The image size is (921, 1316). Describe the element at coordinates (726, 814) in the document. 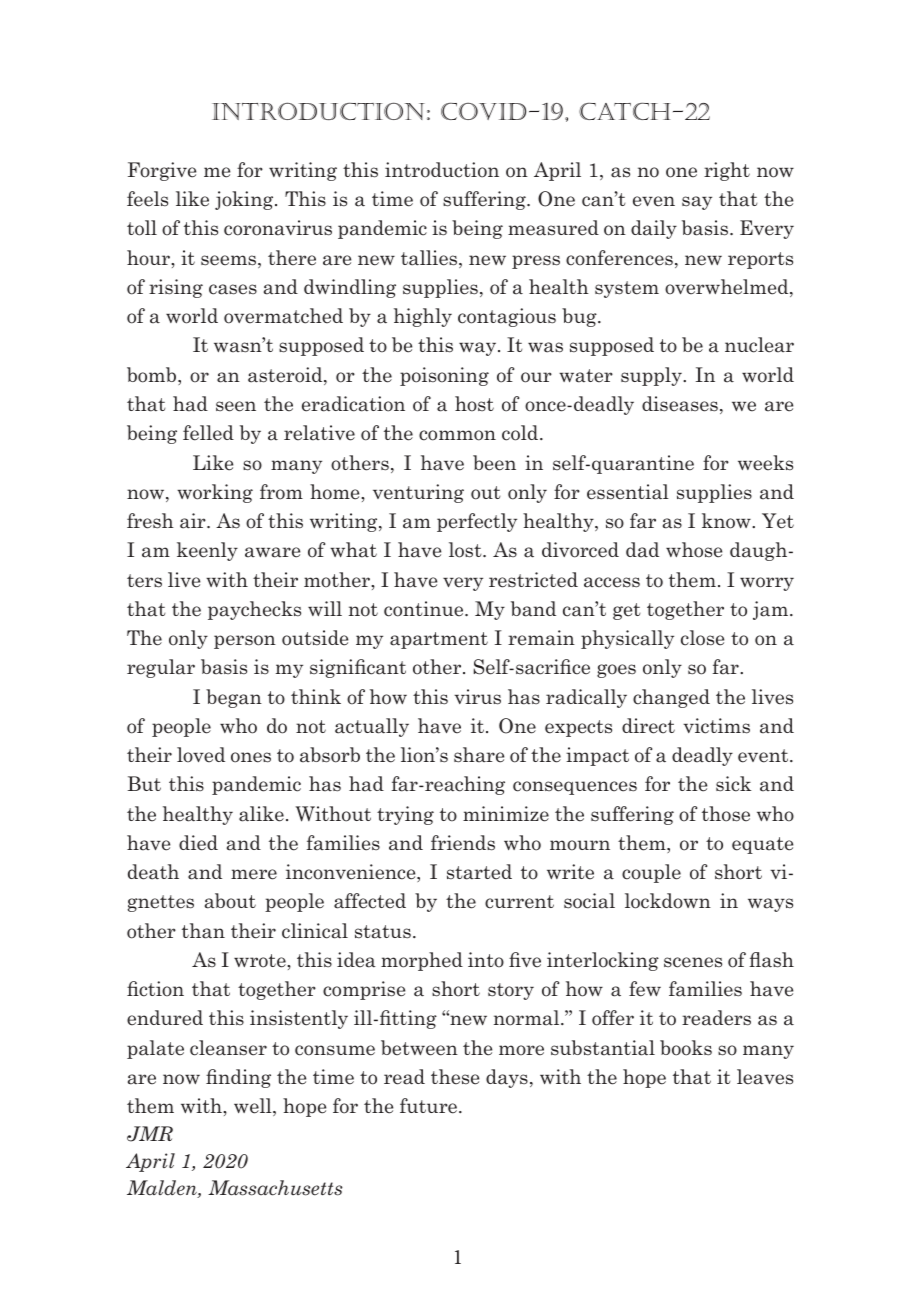

I see `those` at that location.
